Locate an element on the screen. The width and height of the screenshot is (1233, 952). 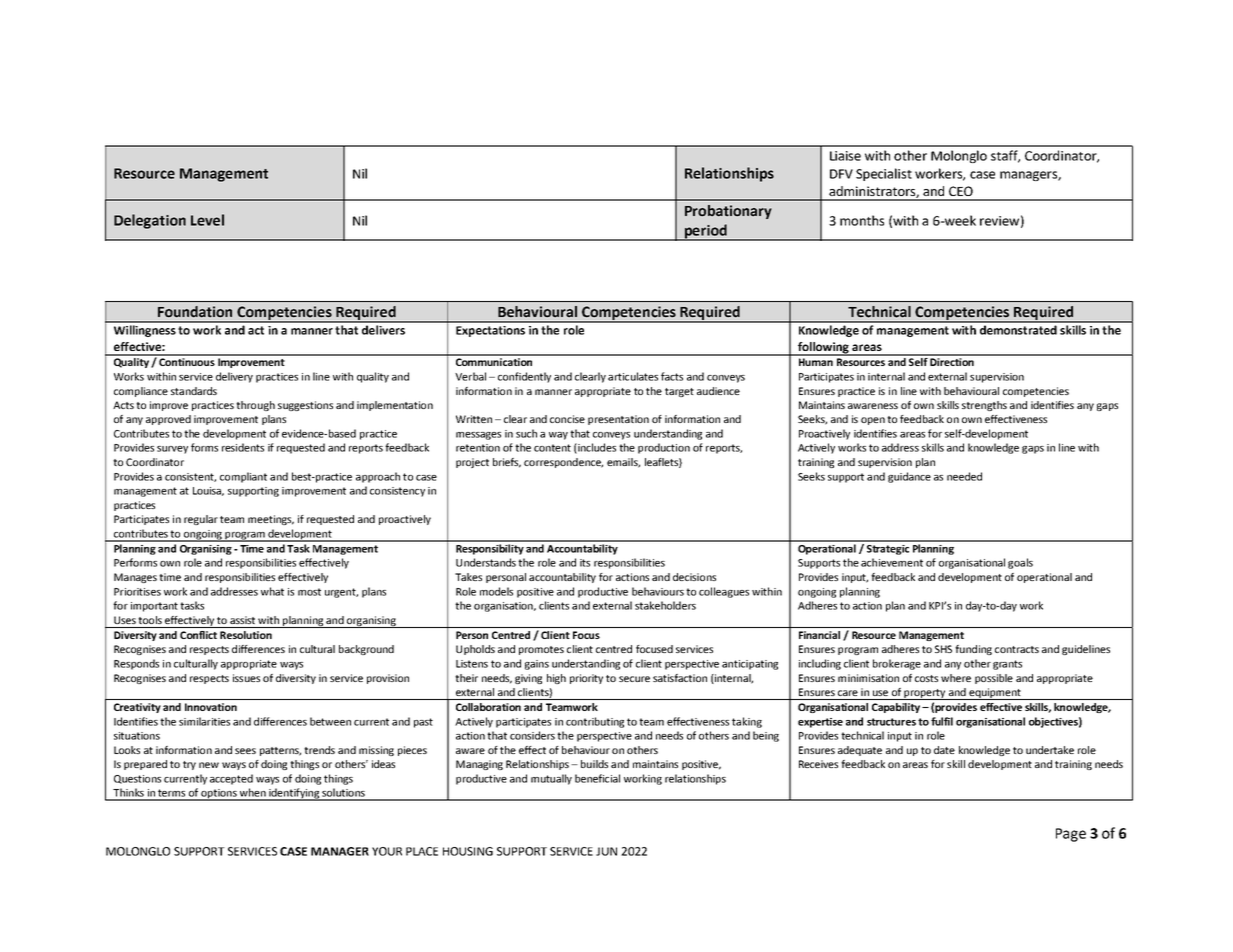
articulates is located at coordinates (633, 376).
